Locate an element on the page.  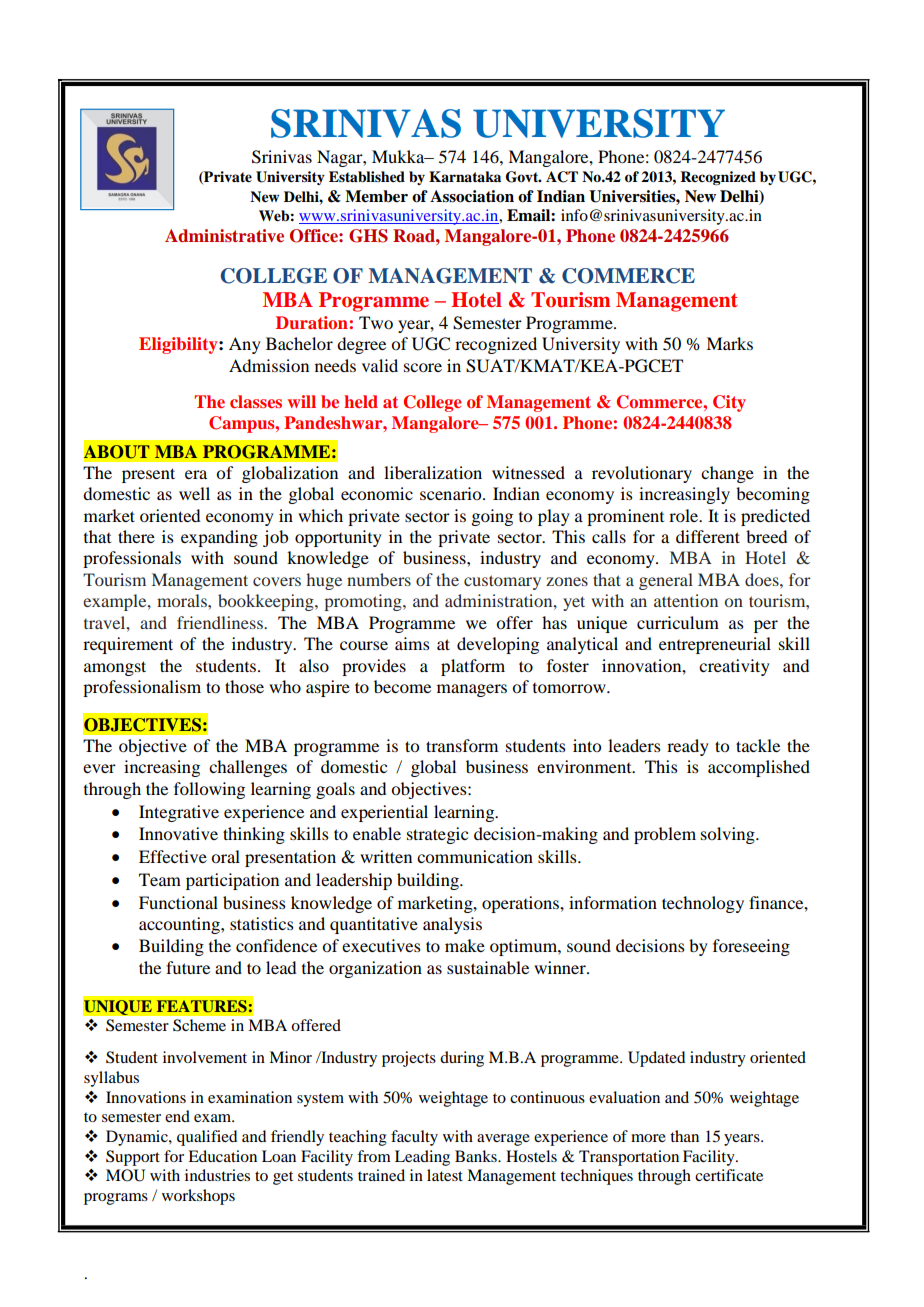
liberalization is located at coordinates (433, 472).
